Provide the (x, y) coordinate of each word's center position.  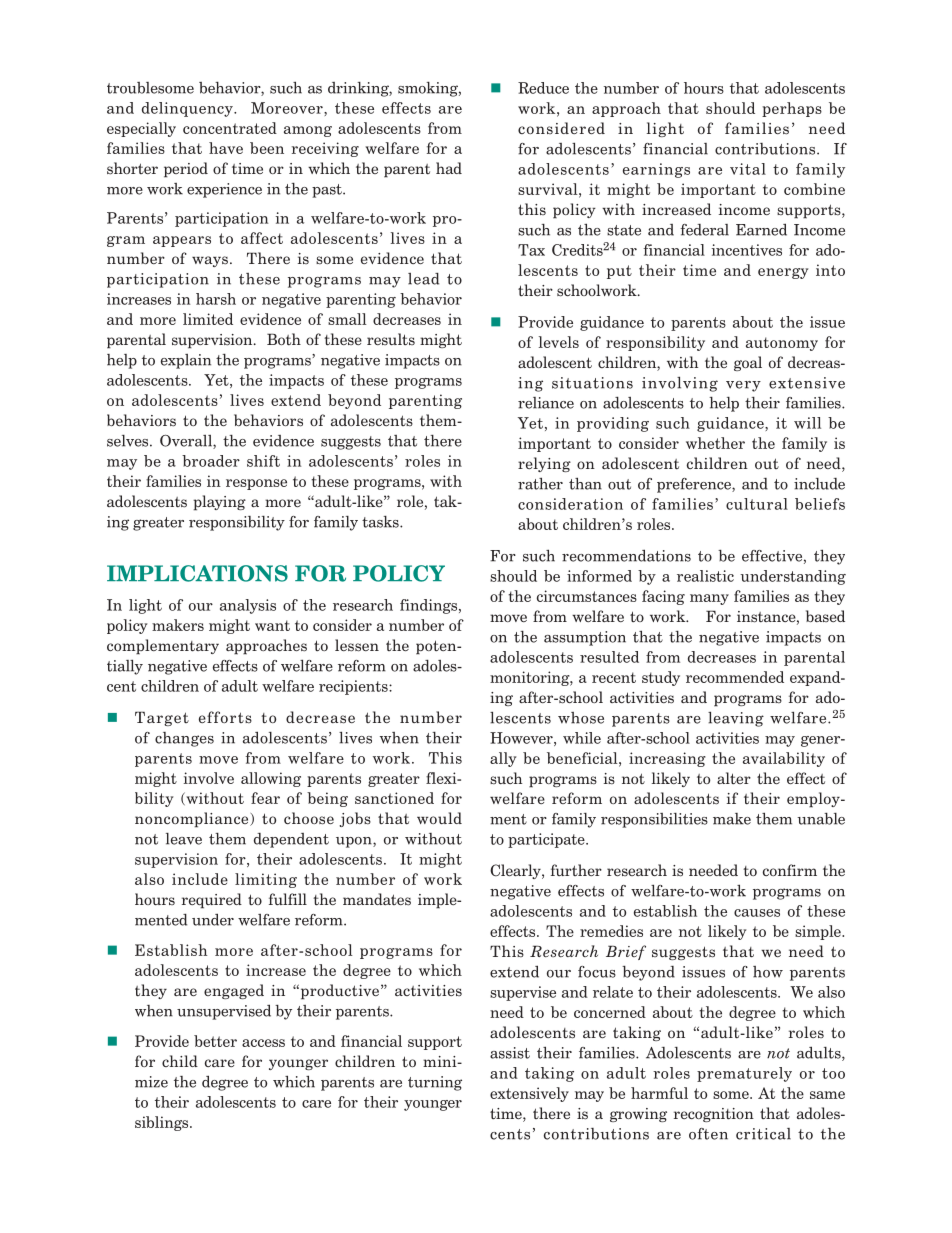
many (709, 599)
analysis (248, 606)
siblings (163, 1123)
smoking (429, 89)
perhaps (792, 109)
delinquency (188, 109)
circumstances (587, 596)
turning (435, 1083)
